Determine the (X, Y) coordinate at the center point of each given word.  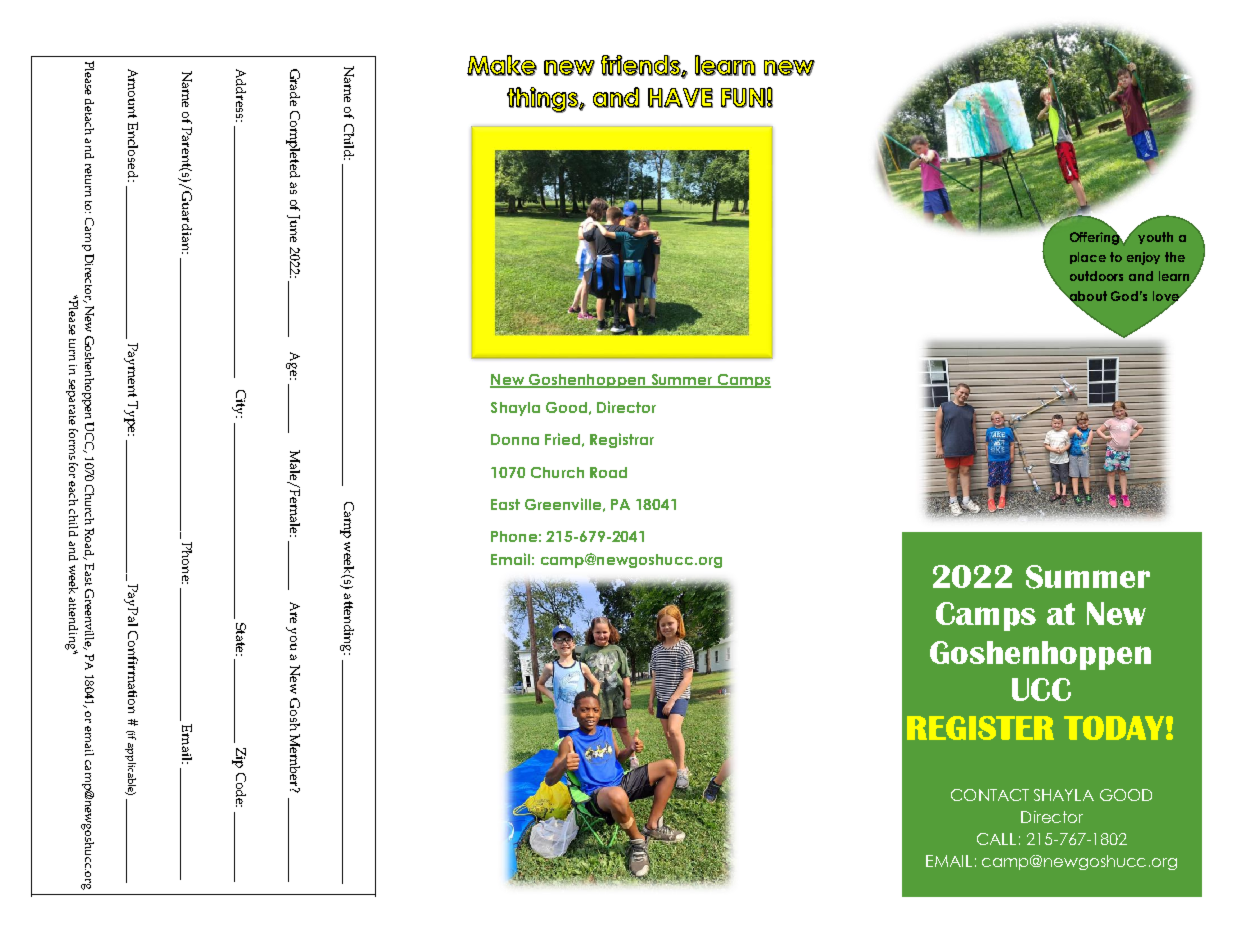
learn (1174, 276)
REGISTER (980, 728)
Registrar (622, 440)
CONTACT (990, 795)
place (1088, 258)
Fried (562, 439)
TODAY (1114, 728)
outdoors (1096, 276)
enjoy (1143, 258)
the (1175, 257)
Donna (515, 439)
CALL (996, 839)
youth (1155, 238)
